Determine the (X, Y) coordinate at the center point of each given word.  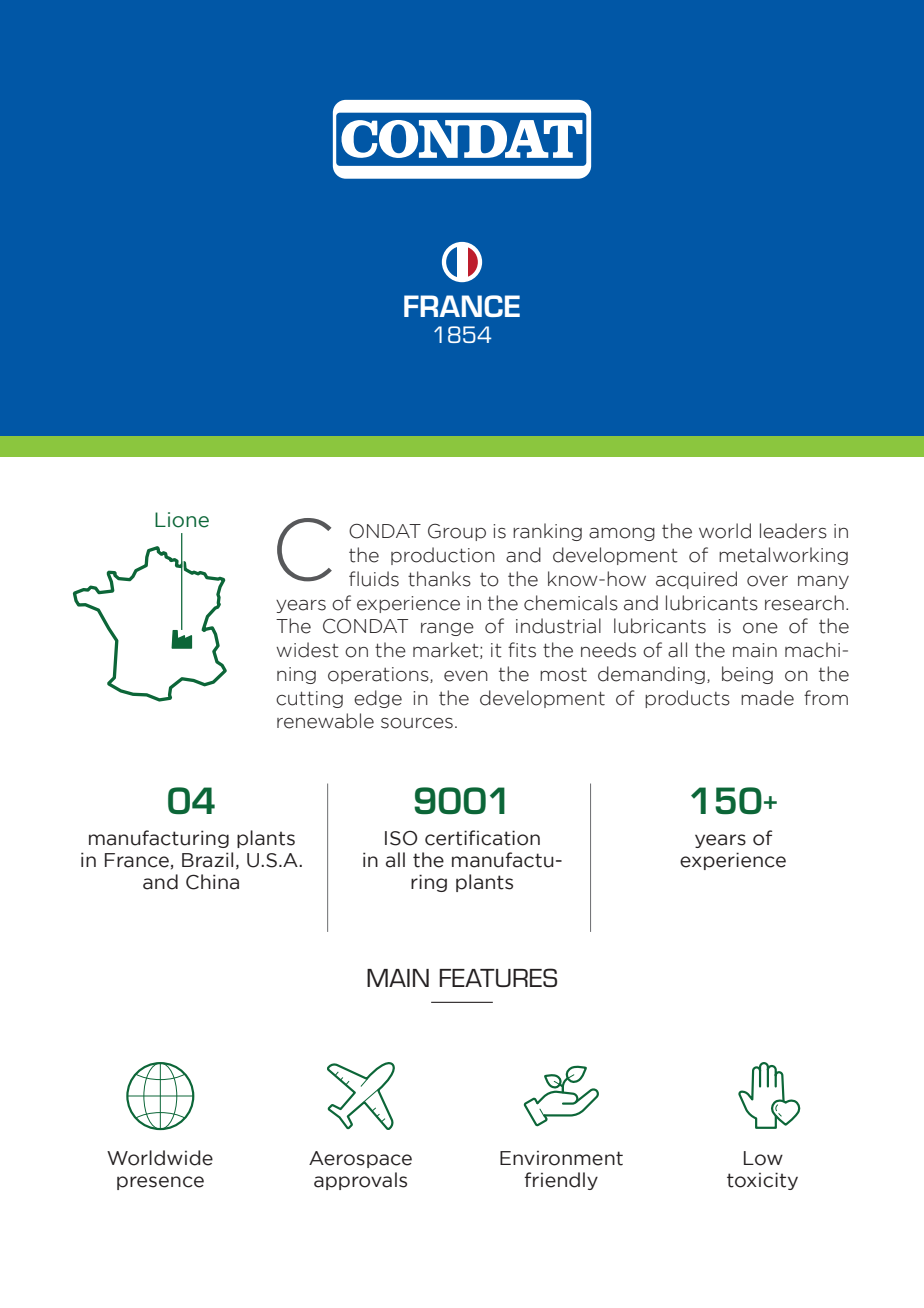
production (443, 556)
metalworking (783, 556)
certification (482, 838)
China (212, 882)
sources (417, 723)
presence (160, 1183)
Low (763, 1158)
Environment (561, 1158)
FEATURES (498, 977)
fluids (374, 579)
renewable (325, 721)
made (767, 698)
